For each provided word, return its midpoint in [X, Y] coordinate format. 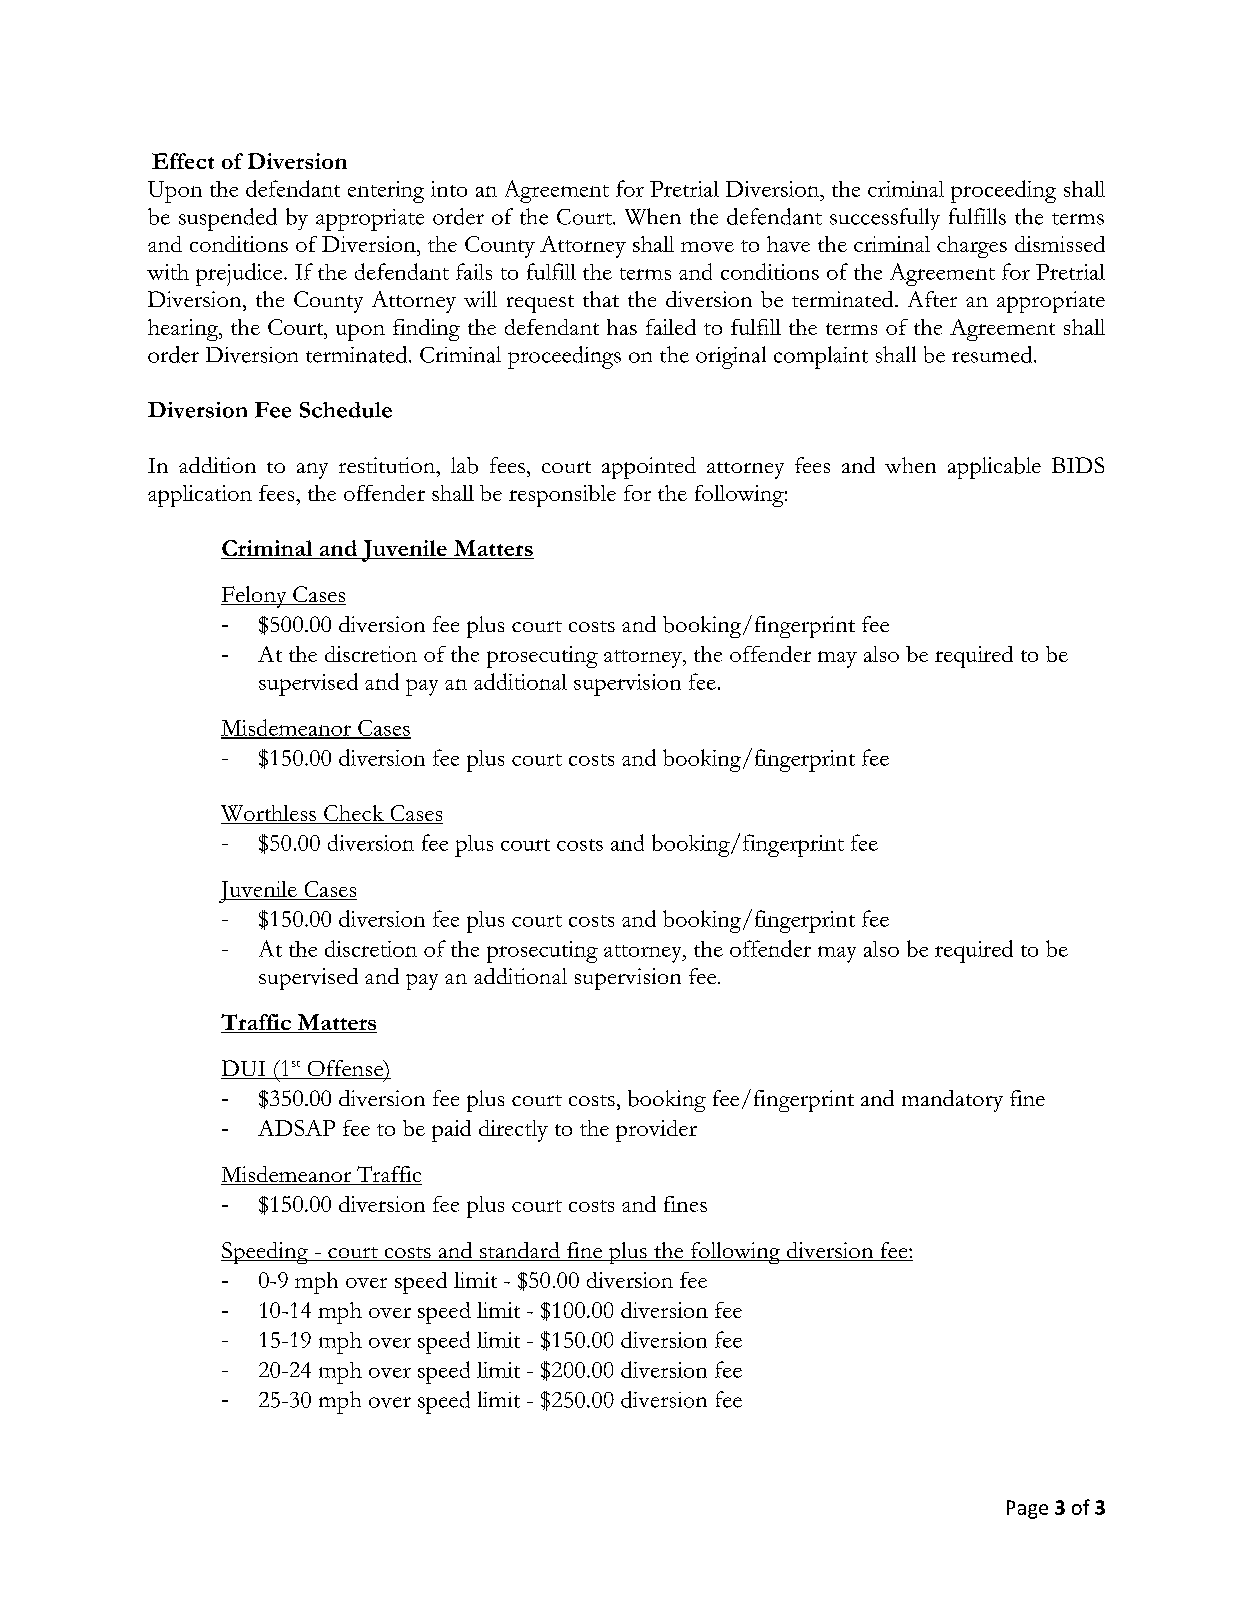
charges [972, 247]
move [707, 247]
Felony [255, 597]
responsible [562, 496]
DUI [244, 1069]
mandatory [952, 1101]
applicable [994, 468]
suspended [228, 219]
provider [656, 1131]
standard [520, 1251]
